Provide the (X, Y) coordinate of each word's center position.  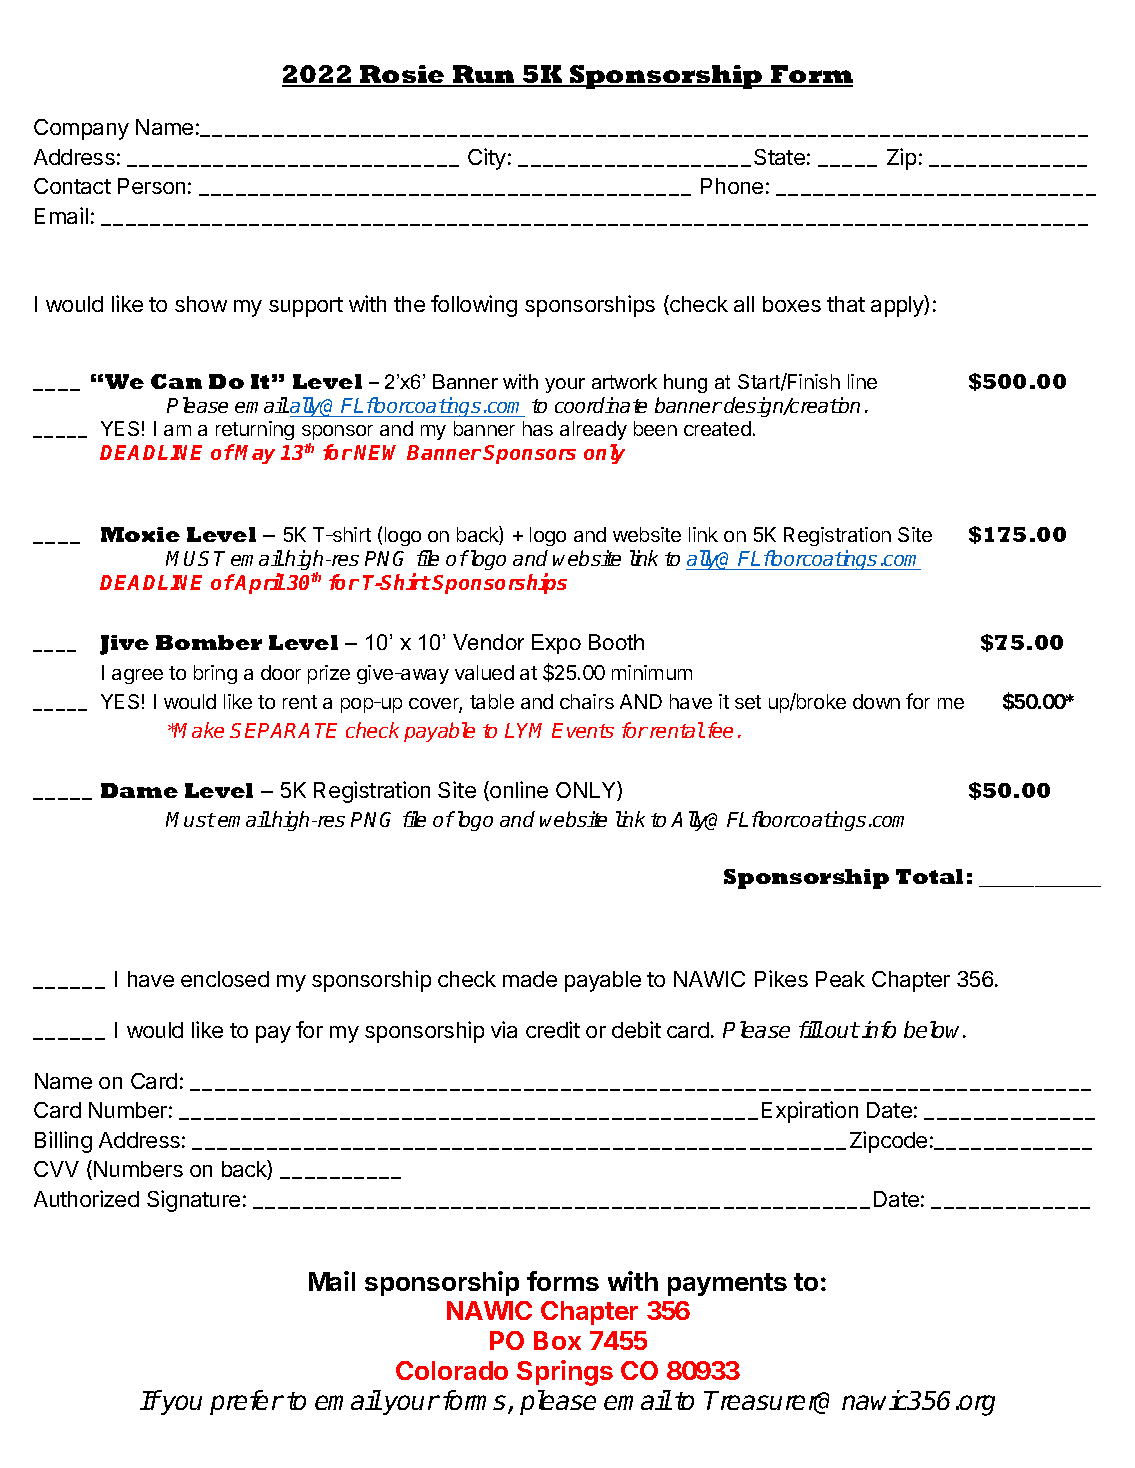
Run (484, 75)
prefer (247, 1402)
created (717, 428)
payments (727, 1284)
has (538, 428)
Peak (840, 979)
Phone (732, 186)
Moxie (140, 534)
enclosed (225, 979)
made (530, 979)
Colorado (452, 1370)
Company (81, 129)
